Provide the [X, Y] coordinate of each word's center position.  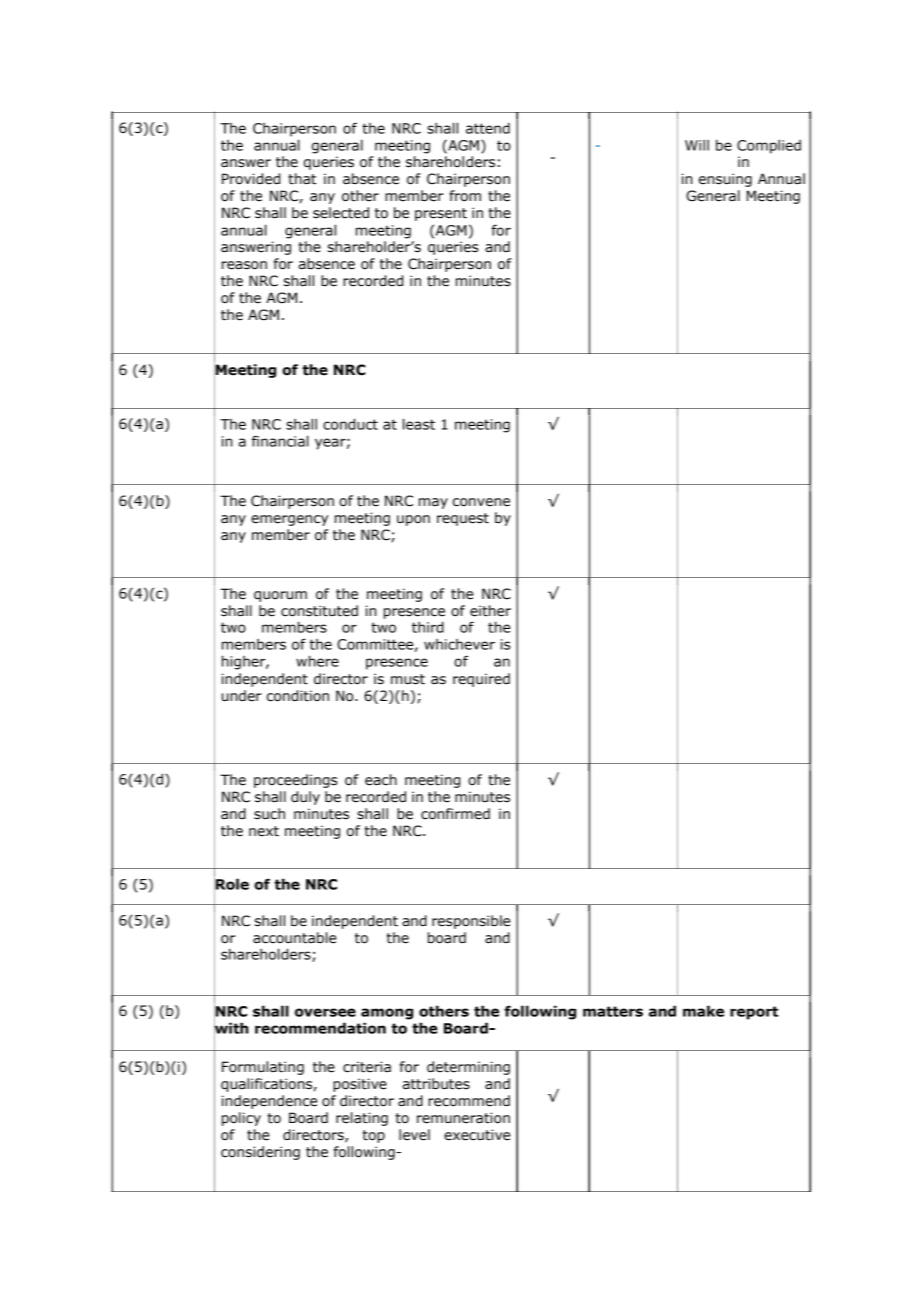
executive [477, 1135]
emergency [289, 520]
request [463, 519]
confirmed [455, 814]
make [703, 1011]
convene [481, 502]
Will [697, 145]
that [302, 179]
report [754, 1013]
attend [488, 128]
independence [269, 1102]
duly [305, 798]
